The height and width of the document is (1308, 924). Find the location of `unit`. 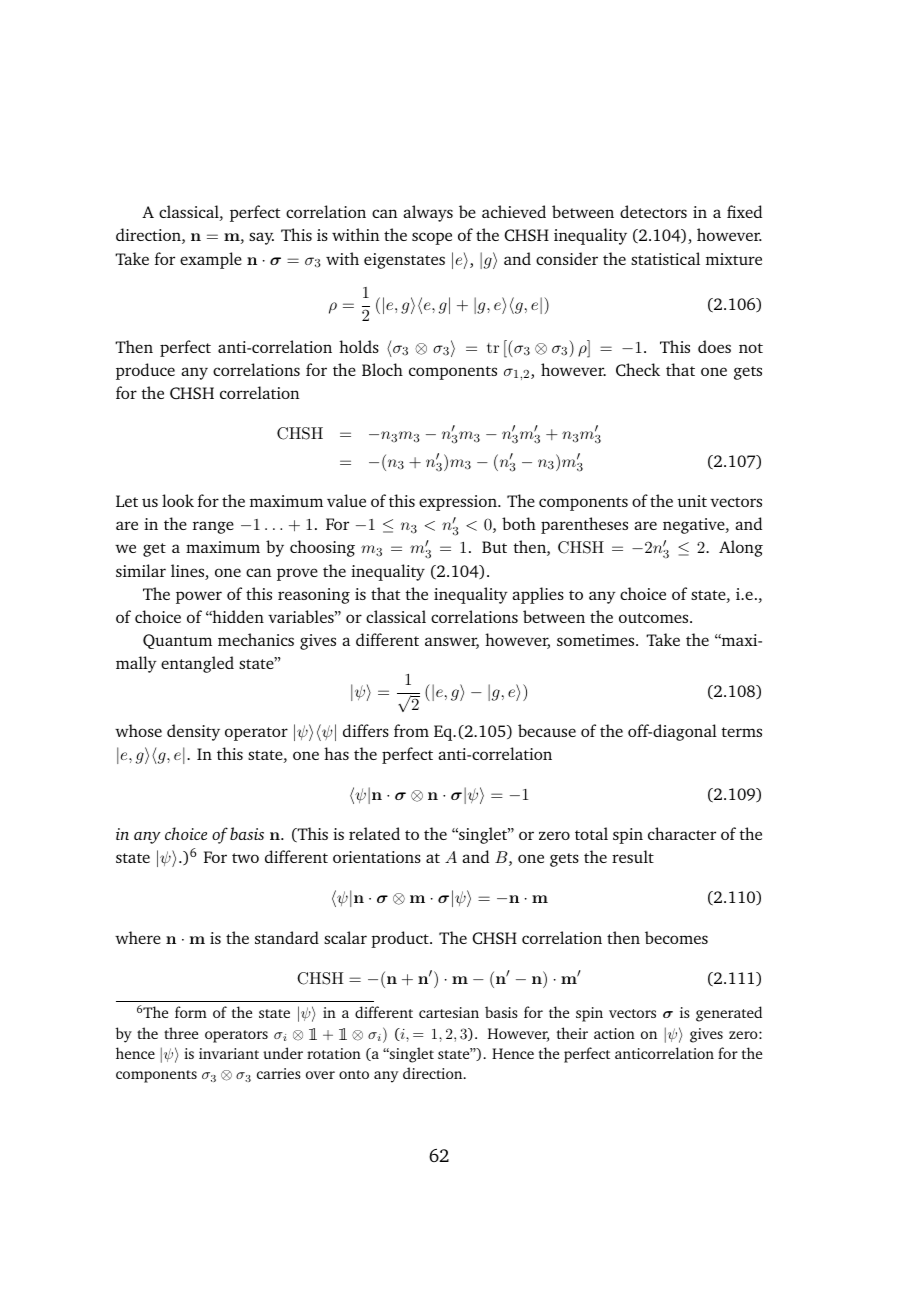

unit is located at coordinates (692, 501).
